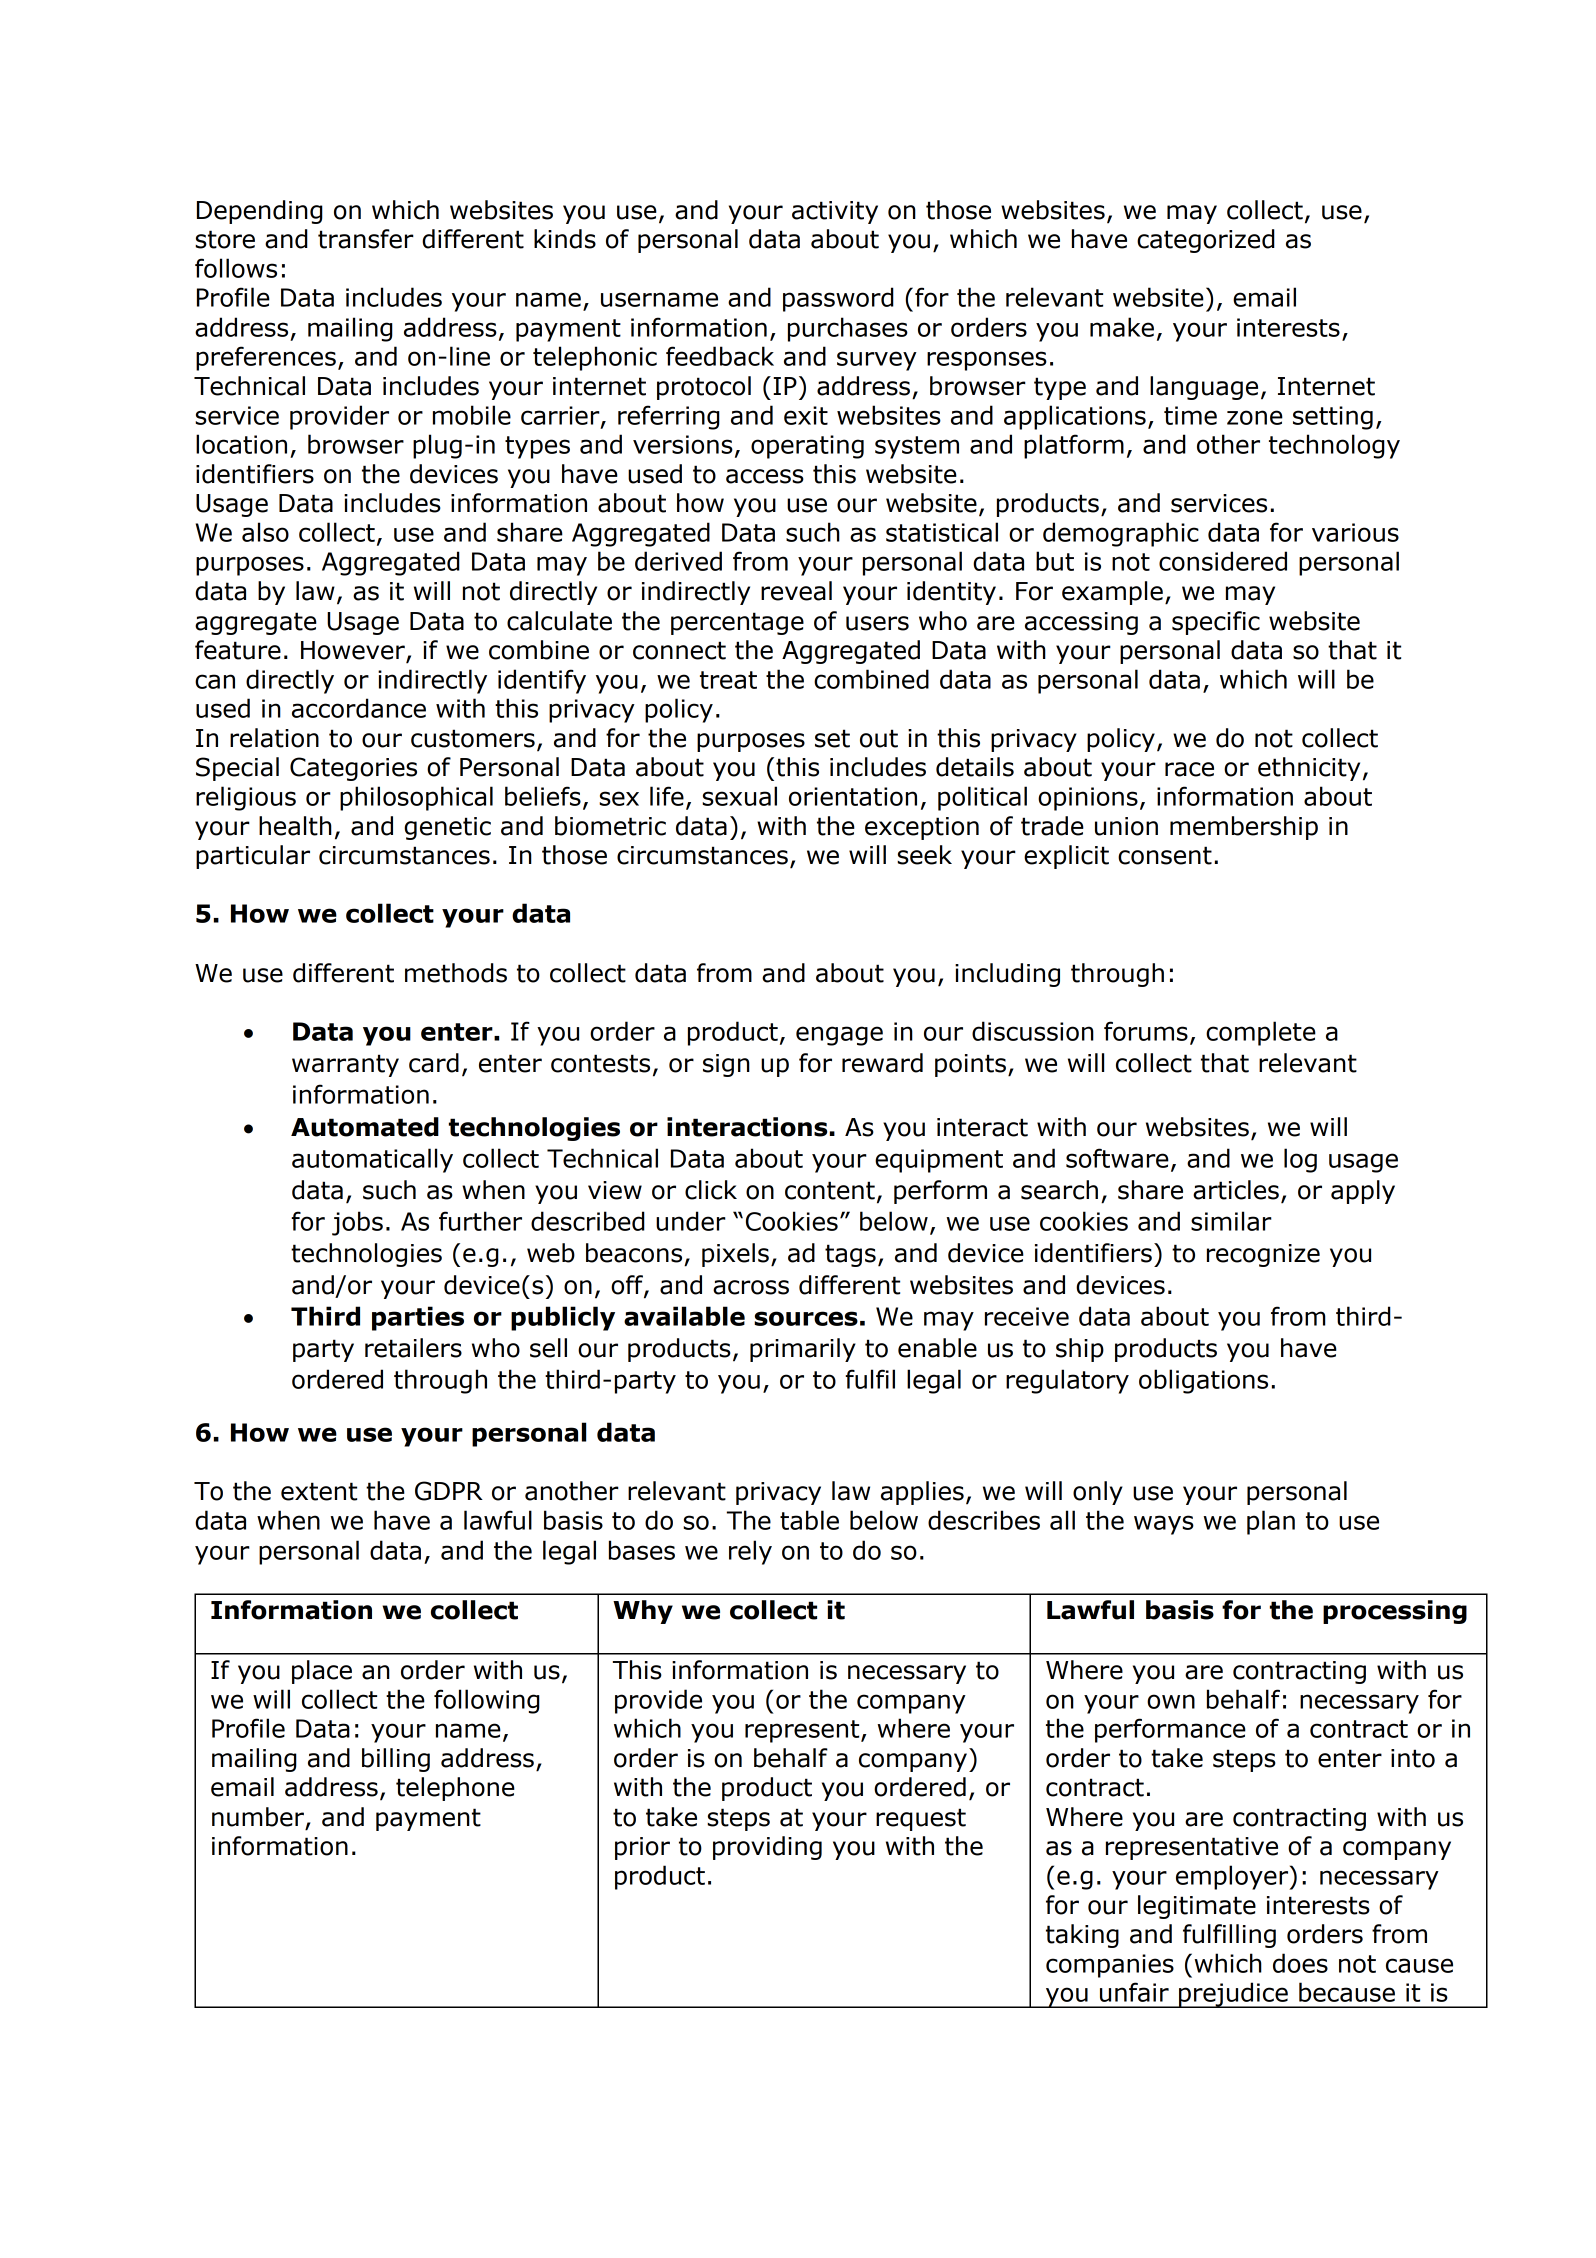  I want to click on Automated, so click(365, 1127).
